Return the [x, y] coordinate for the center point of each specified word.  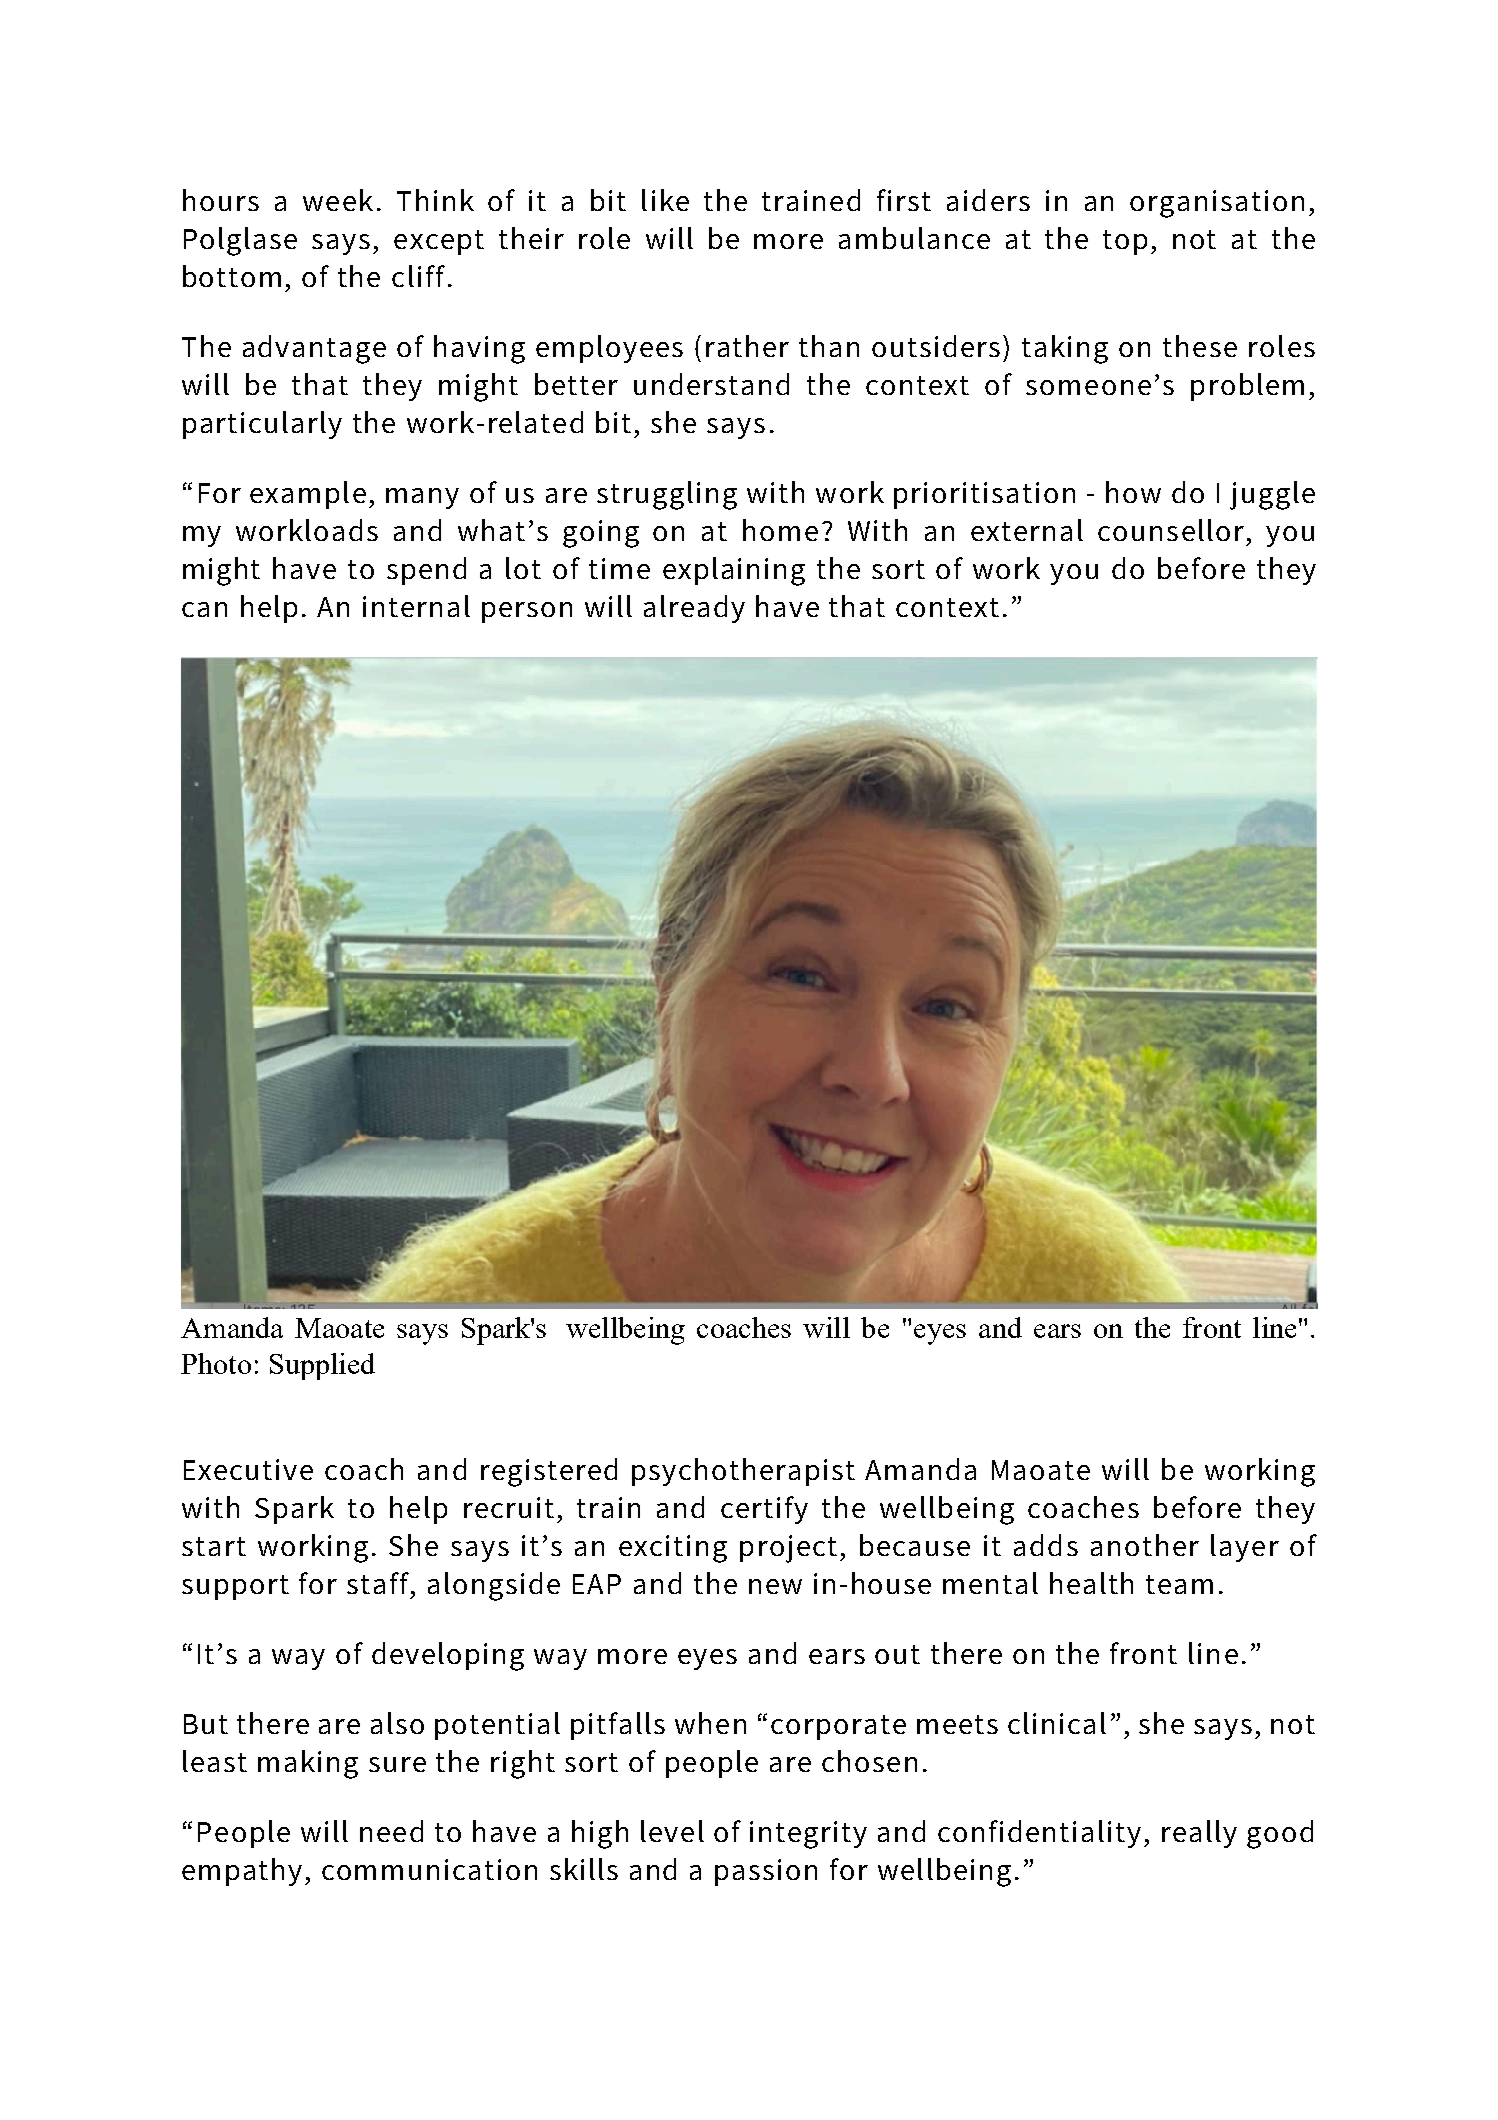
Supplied [322, 1366]
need [391, 1831]
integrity [808, 1835]
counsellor [1171, 530]
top [1125, 242]
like [665, 200]
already [694, 609]
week [338, 200]
